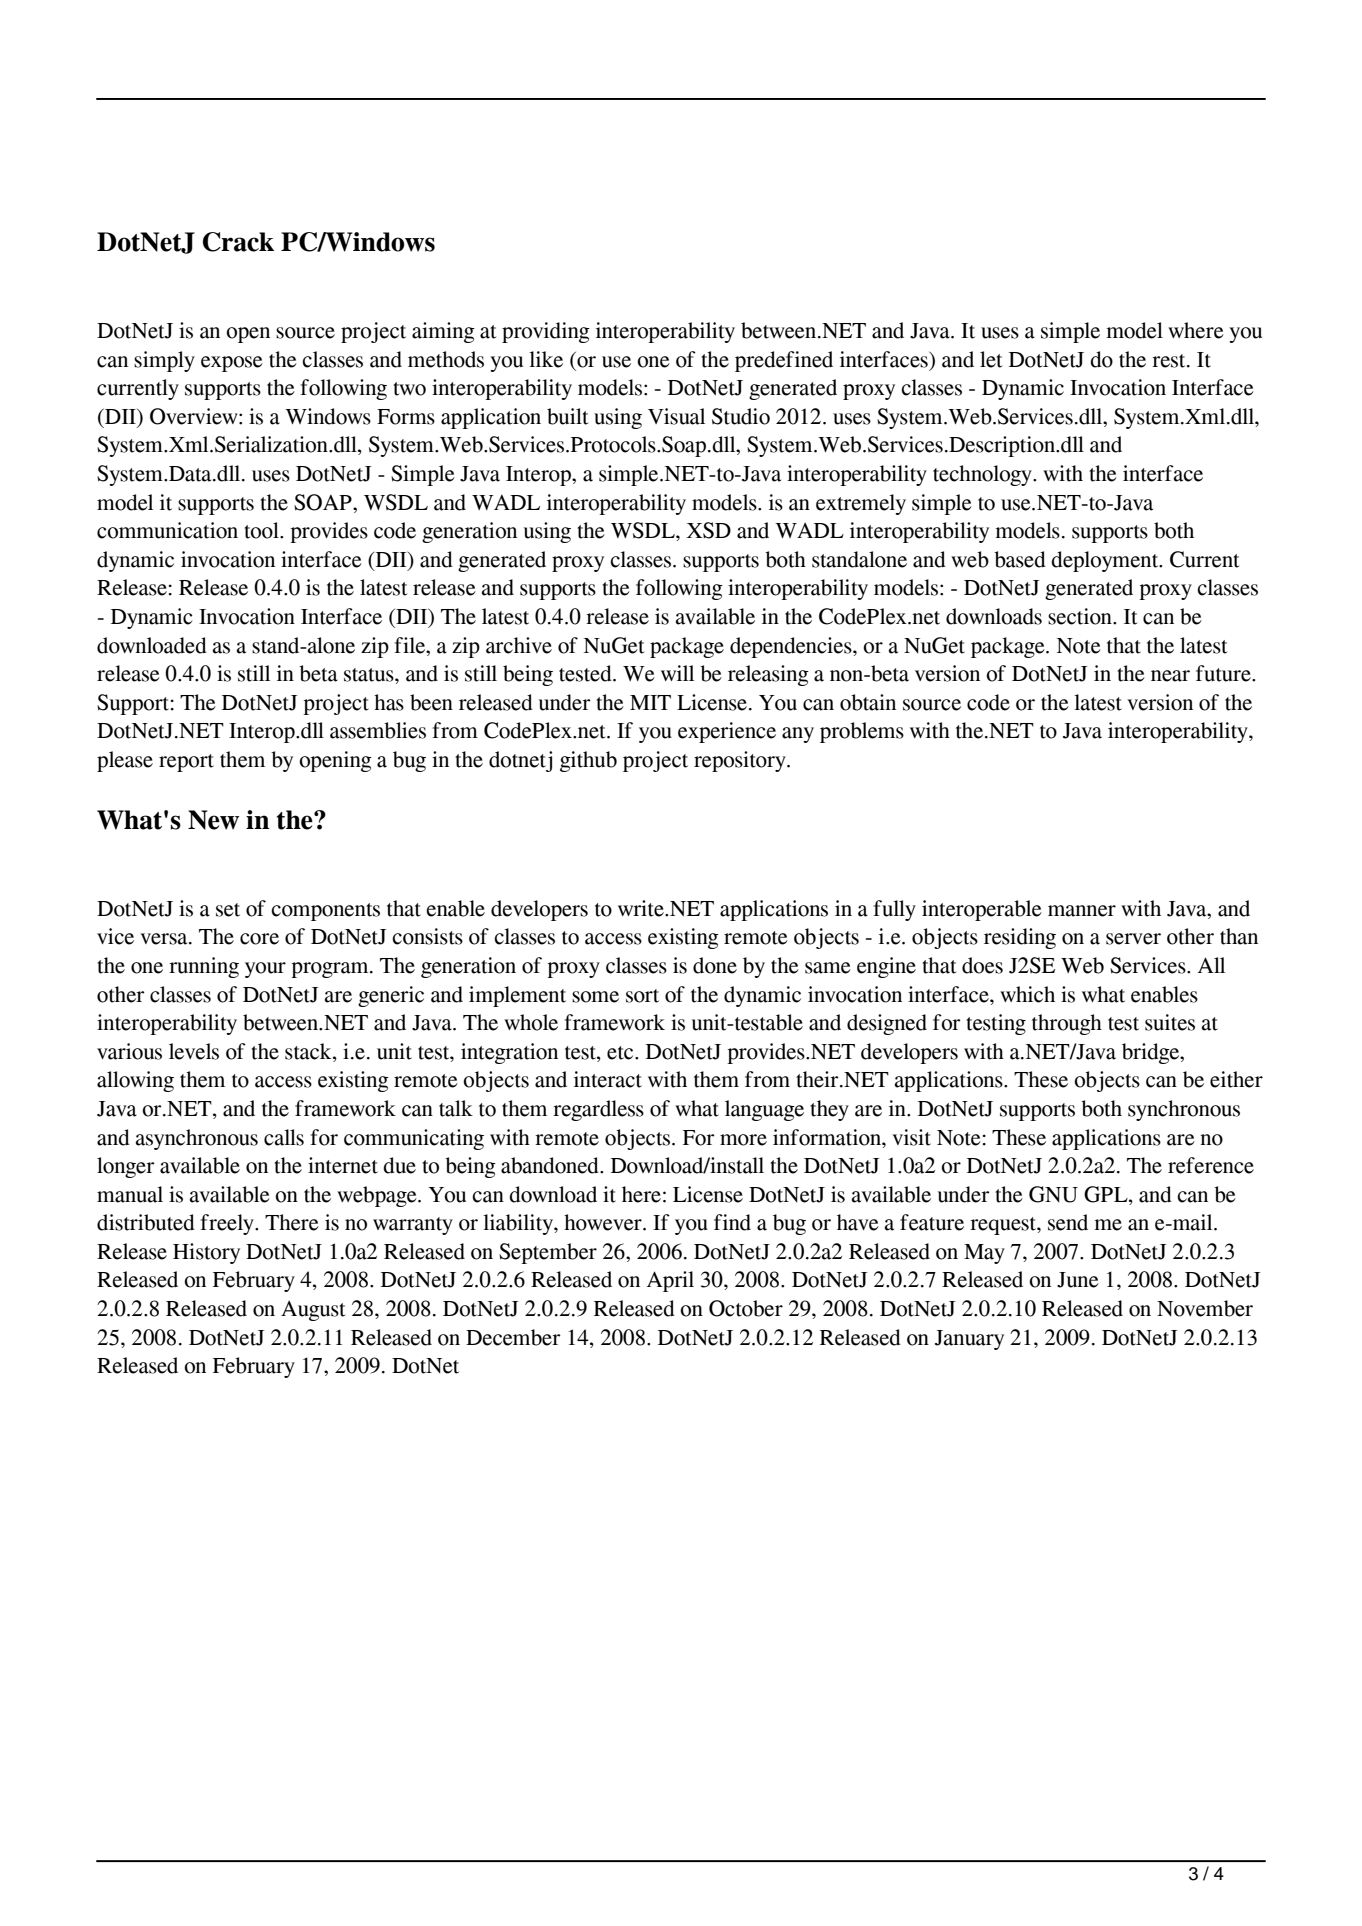 The image size is (1362, 1926). I want to click on Crack, so click(238, 242).
